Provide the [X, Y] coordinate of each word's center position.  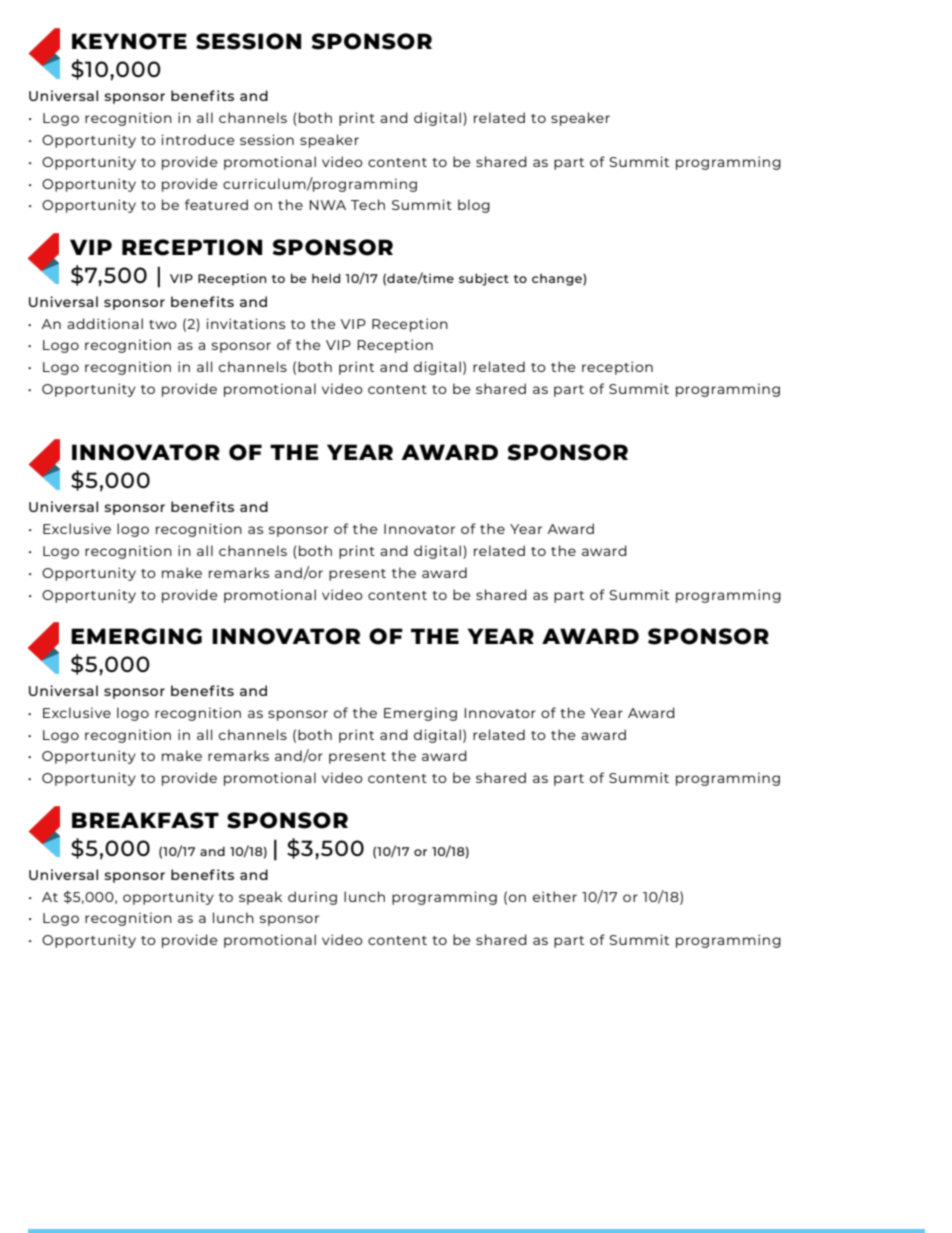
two [163, 324]
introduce [197, 139]
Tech [368, 204]
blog [474, 206]
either [555, 896]
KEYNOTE [129, 41]
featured [216, 204]
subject [484, 279]
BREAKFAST [145, 820]
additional [105, 323]
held [326, 278]
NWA [327, 205]
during [312, 898]
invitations [245, 323]
